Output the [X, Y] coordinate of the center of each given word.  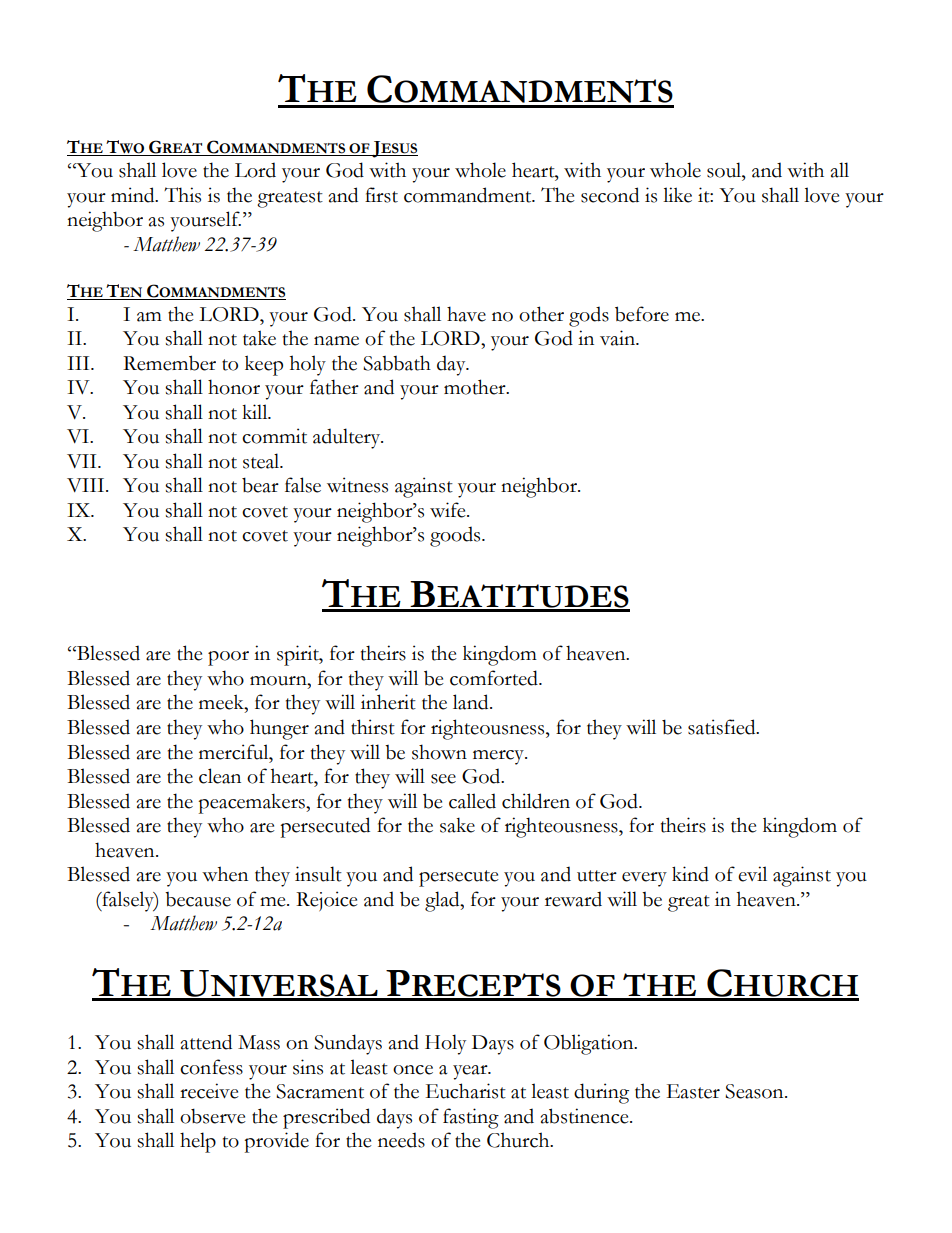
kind [690, 874]
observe [213, 1116]
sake [457, 825]
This [182, 195]
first [381, 195]
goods [456, 536]
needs [401, 1140]
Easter [693, 1091]
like [677, 195]
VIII [87, 485]
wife [449, 510]
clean [220, 776]
